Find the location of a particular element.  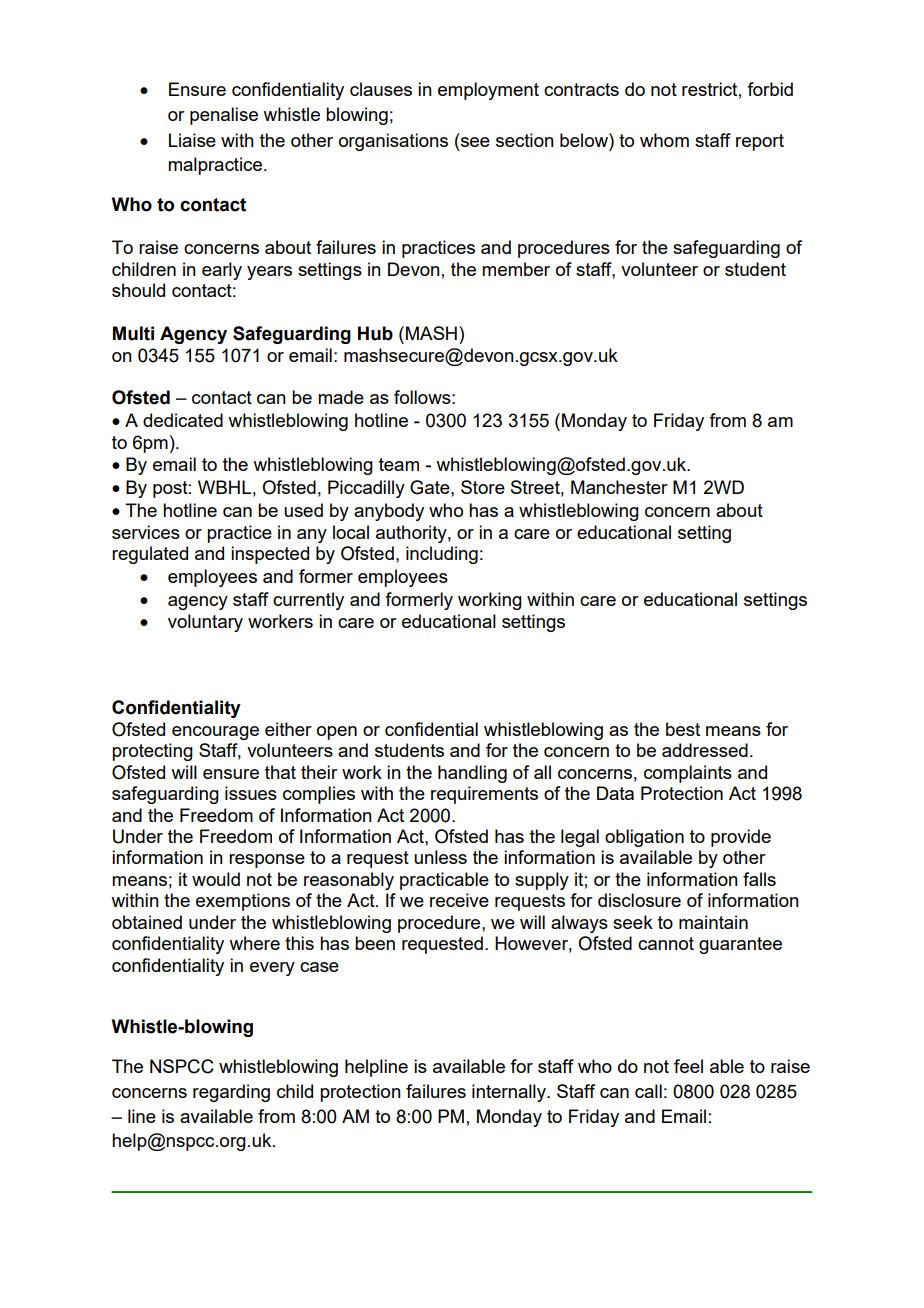

regarding is located at coordinates (231, 1093).
